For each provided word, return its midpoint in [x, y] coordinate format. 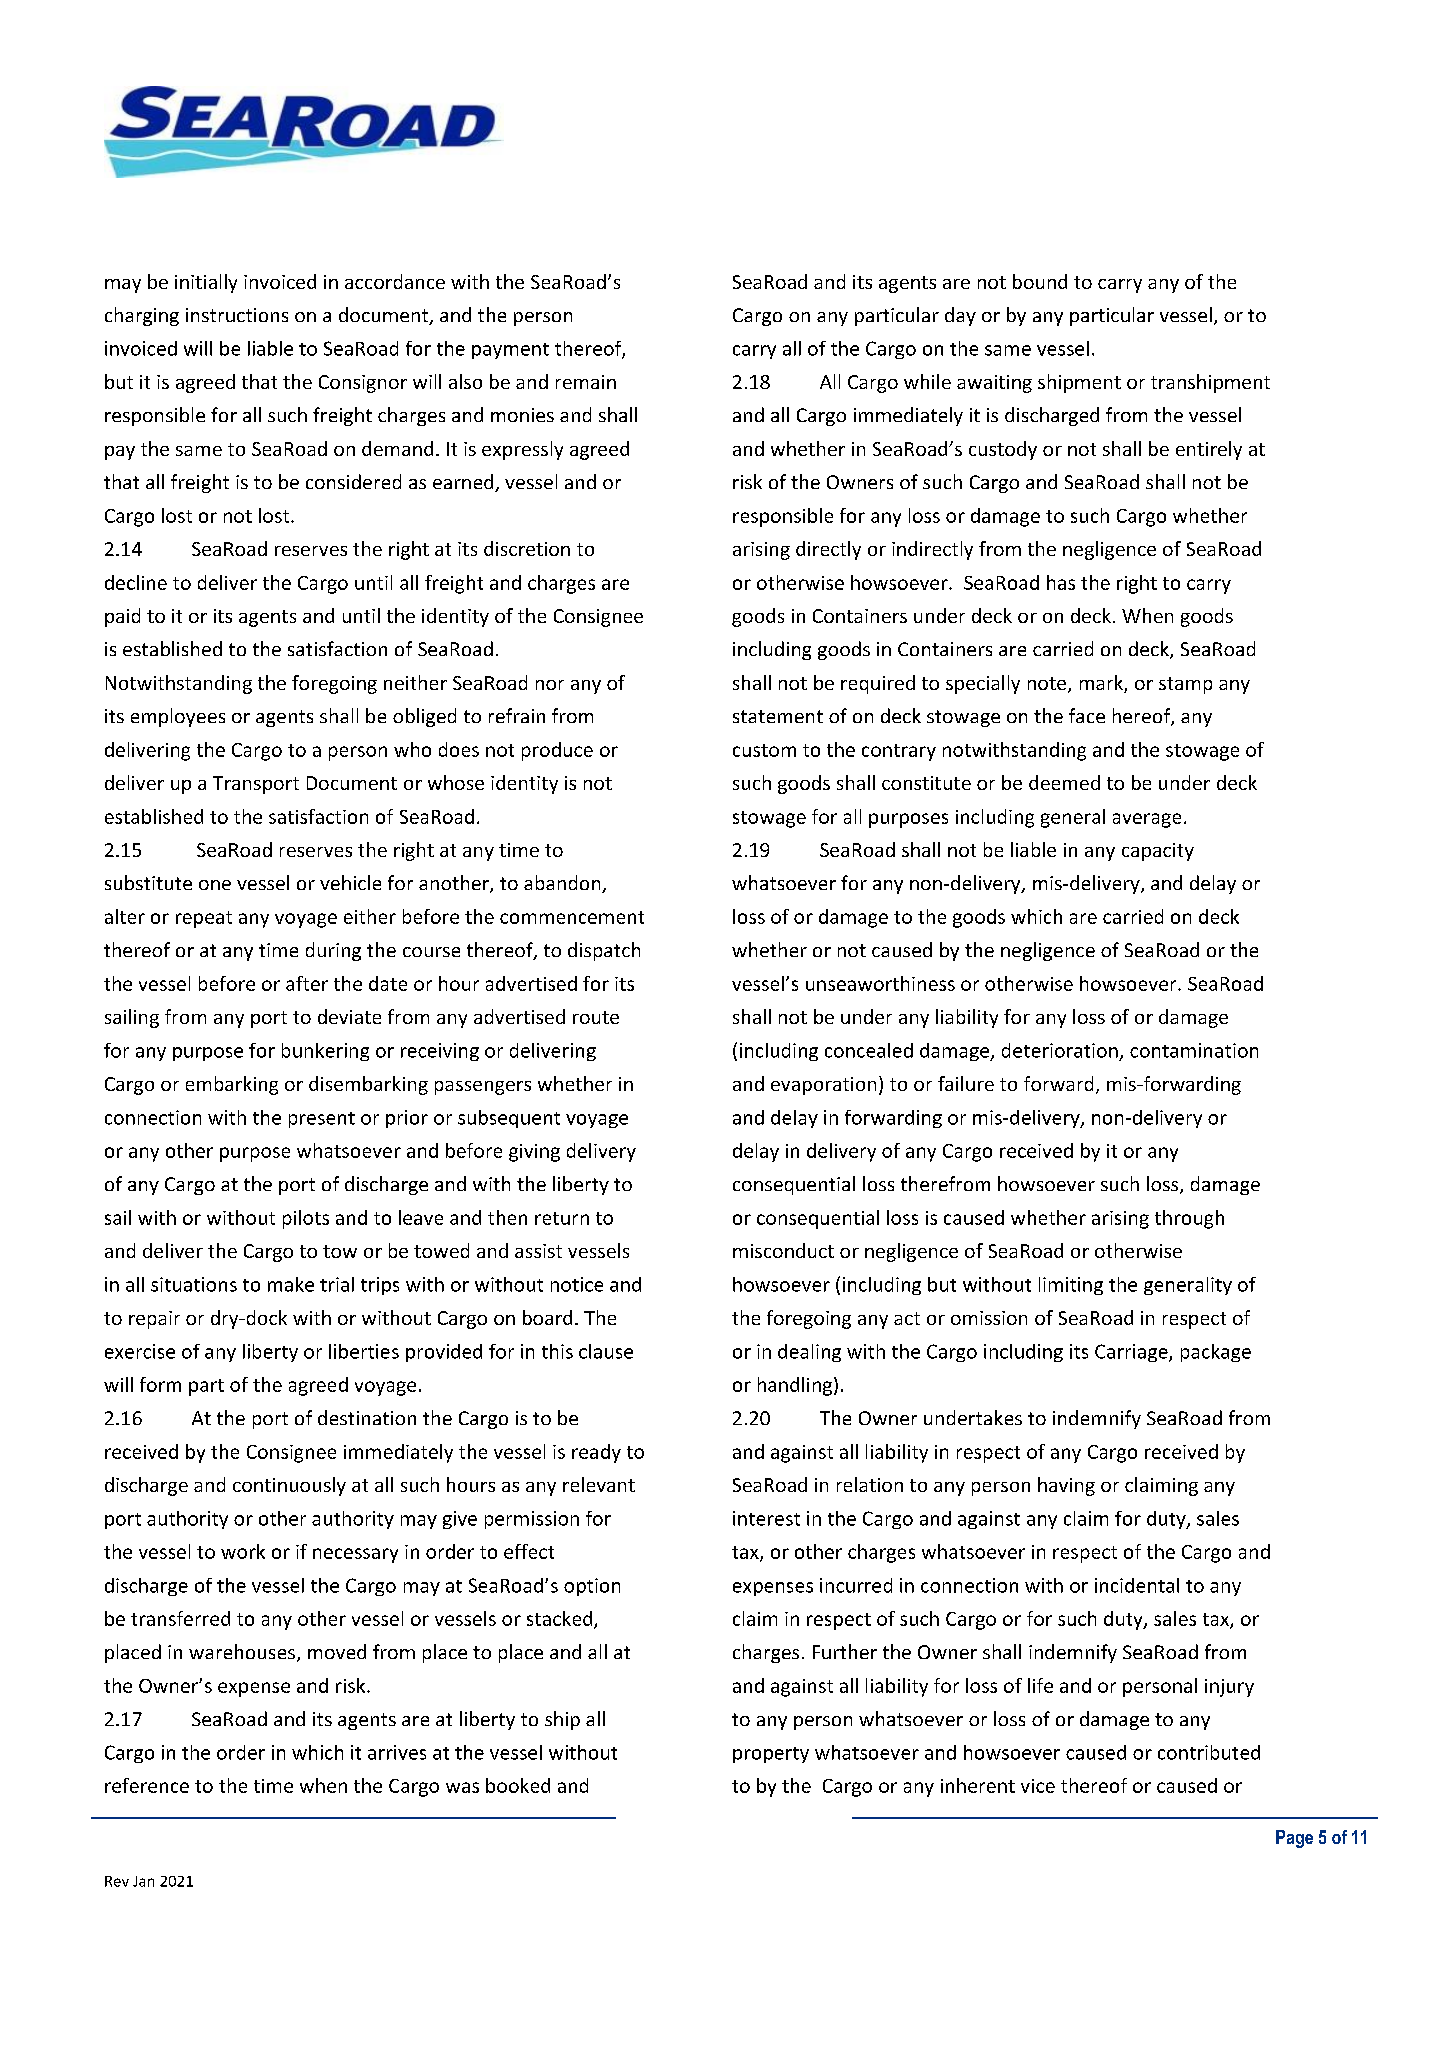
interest [766, 1518]
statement [778, 716]
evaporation [823, 1086]
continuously [289, 1486]
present [322, 1120]
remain [586, 382]
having [1066, 1486]
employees [178, 717]
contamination [1194, 1050]
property [771, 1755]
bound [1040, 281]
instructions [237, 315]
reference [147, 1785]
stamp [1185, 685]
